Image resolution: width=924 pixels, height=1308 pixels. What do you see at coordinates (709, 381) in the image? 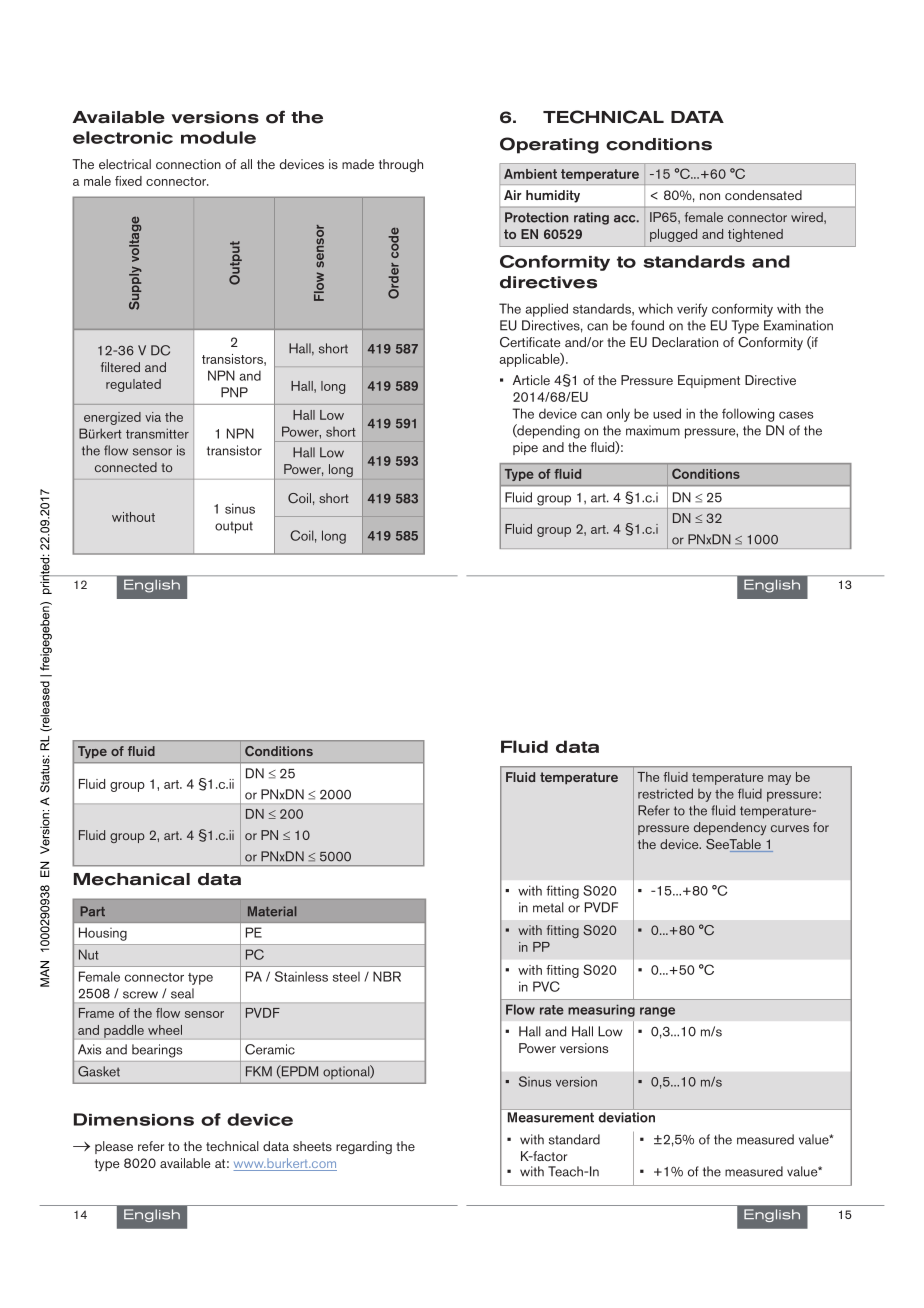
I see `Equipment` at bounding box center [709, 381].
